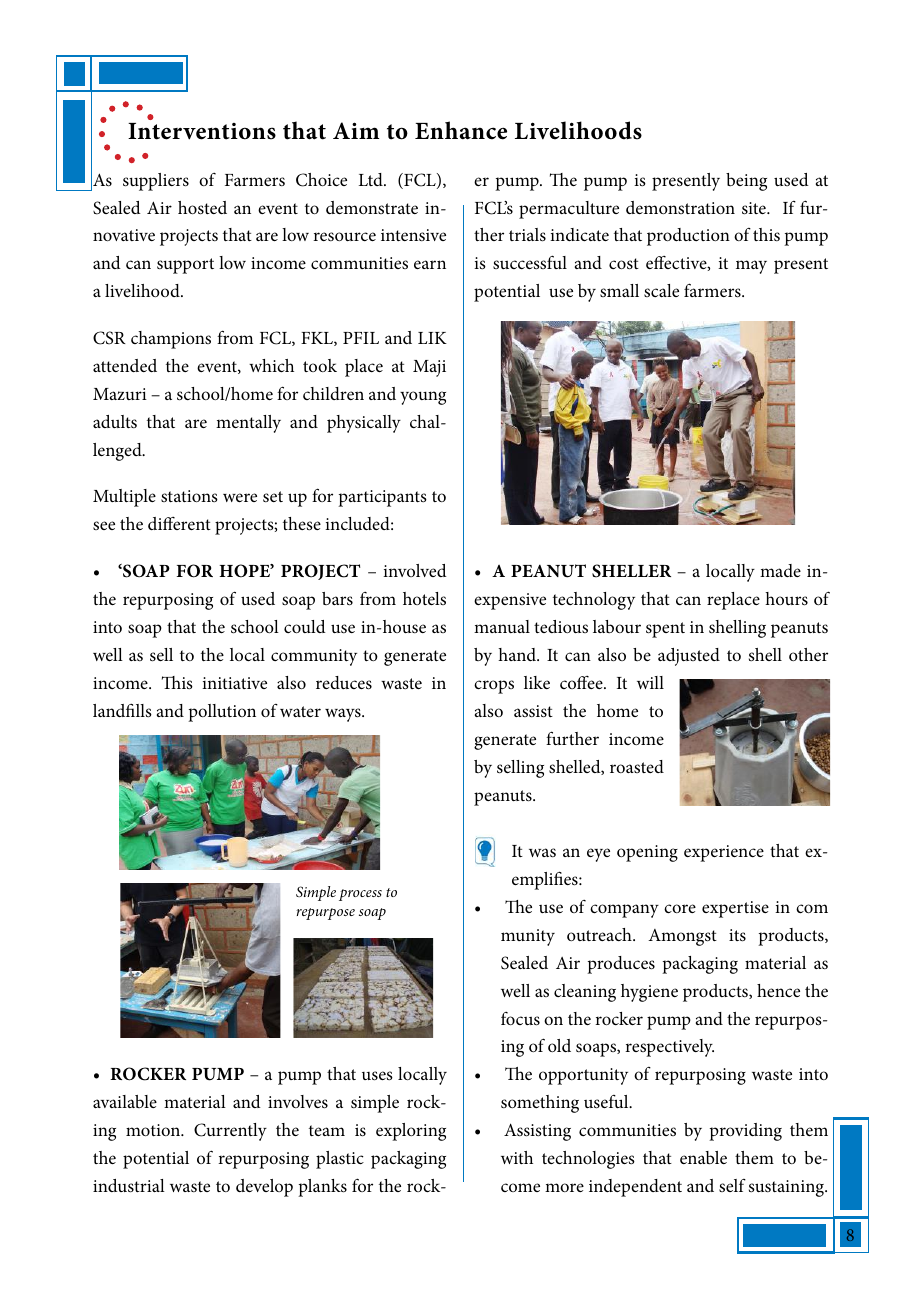 Image resolution: width=924 pixels, height=1308 pixels. What do you see at coordinates (724, 853) in the screenshot?
I see `experience` at bounding box center [724, 853].
